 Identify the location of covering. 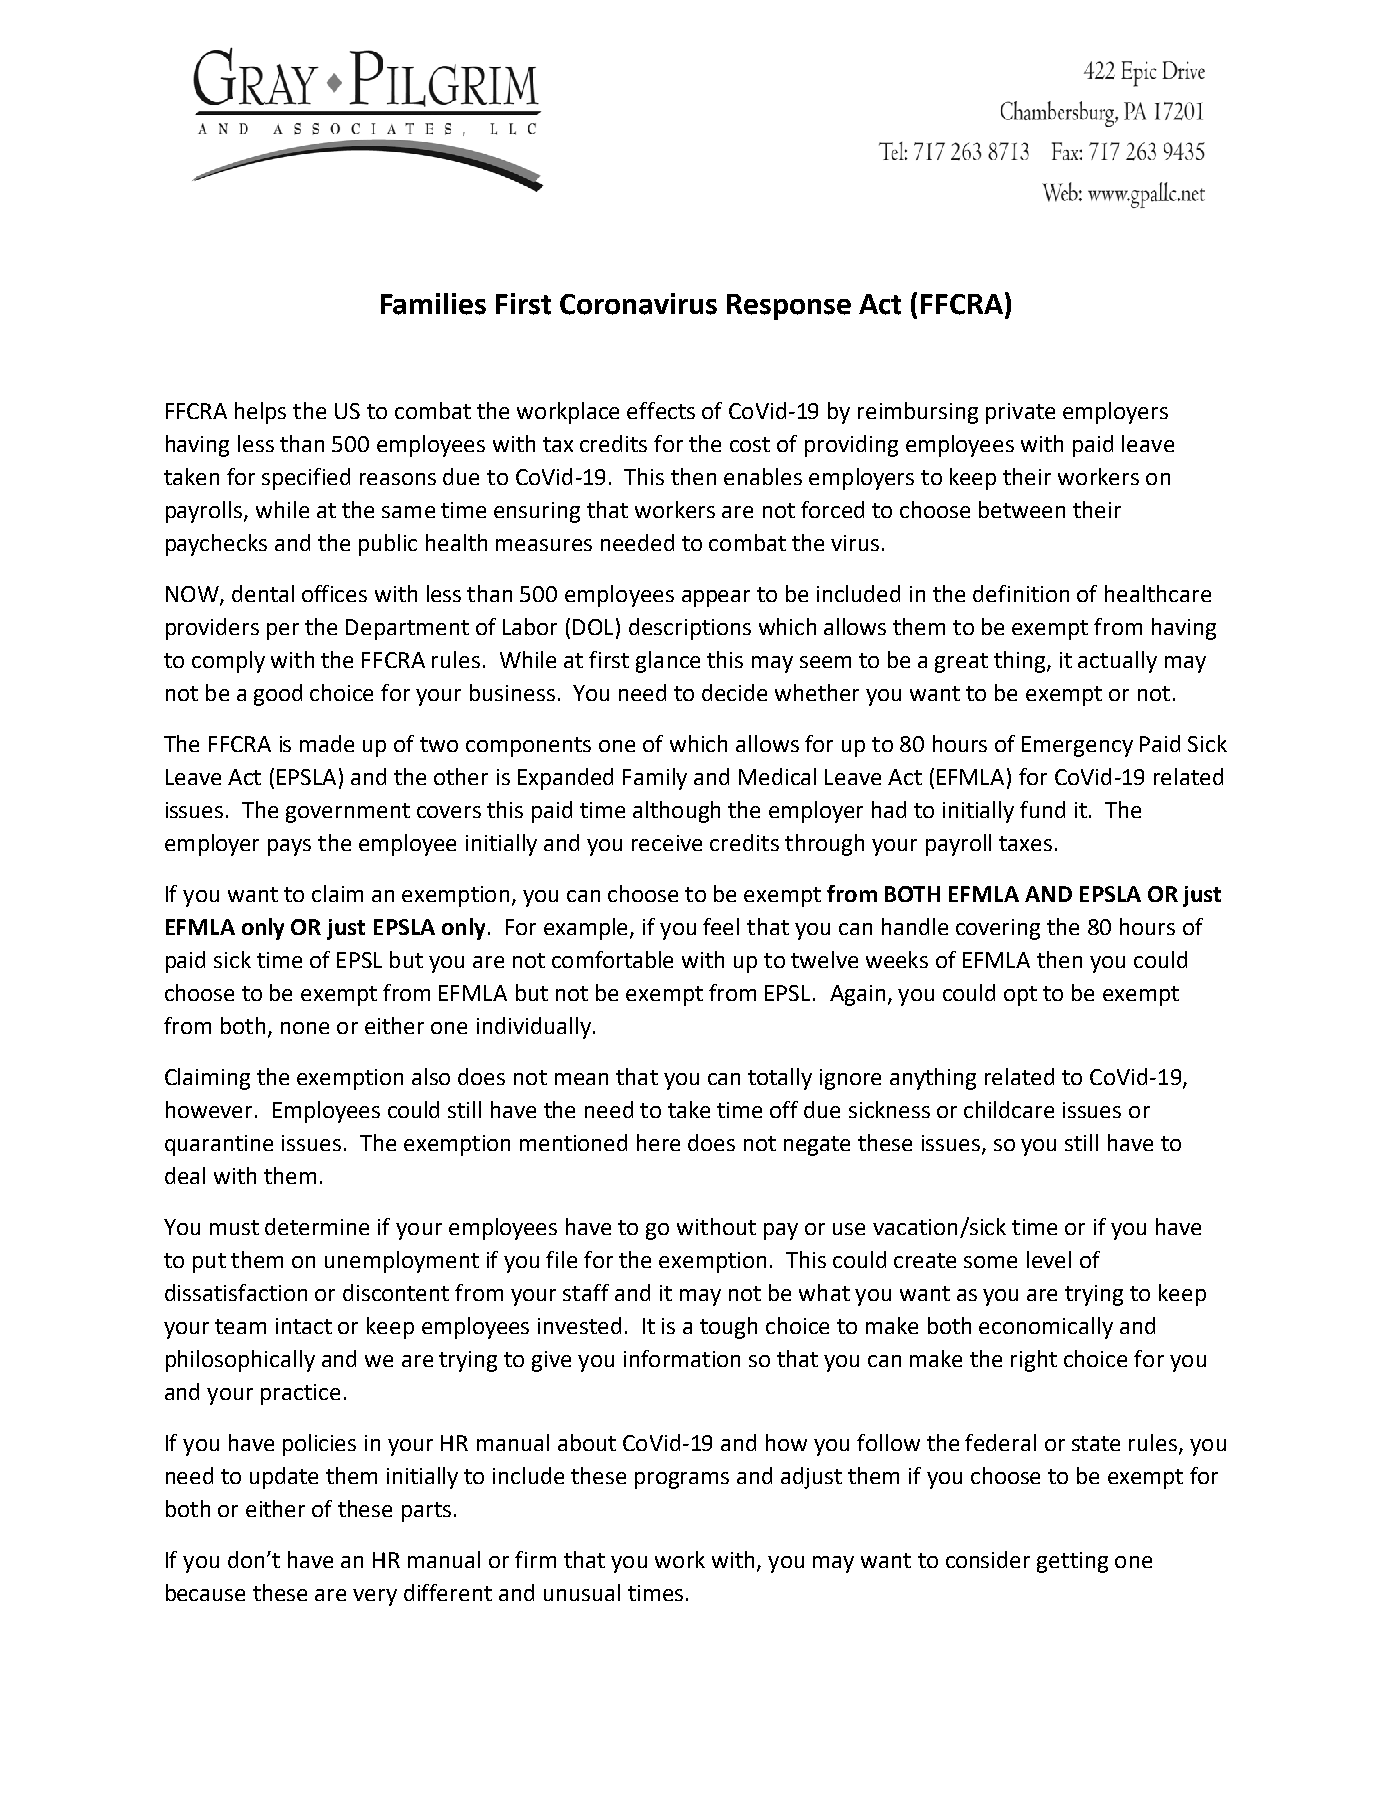
(998, 929).
